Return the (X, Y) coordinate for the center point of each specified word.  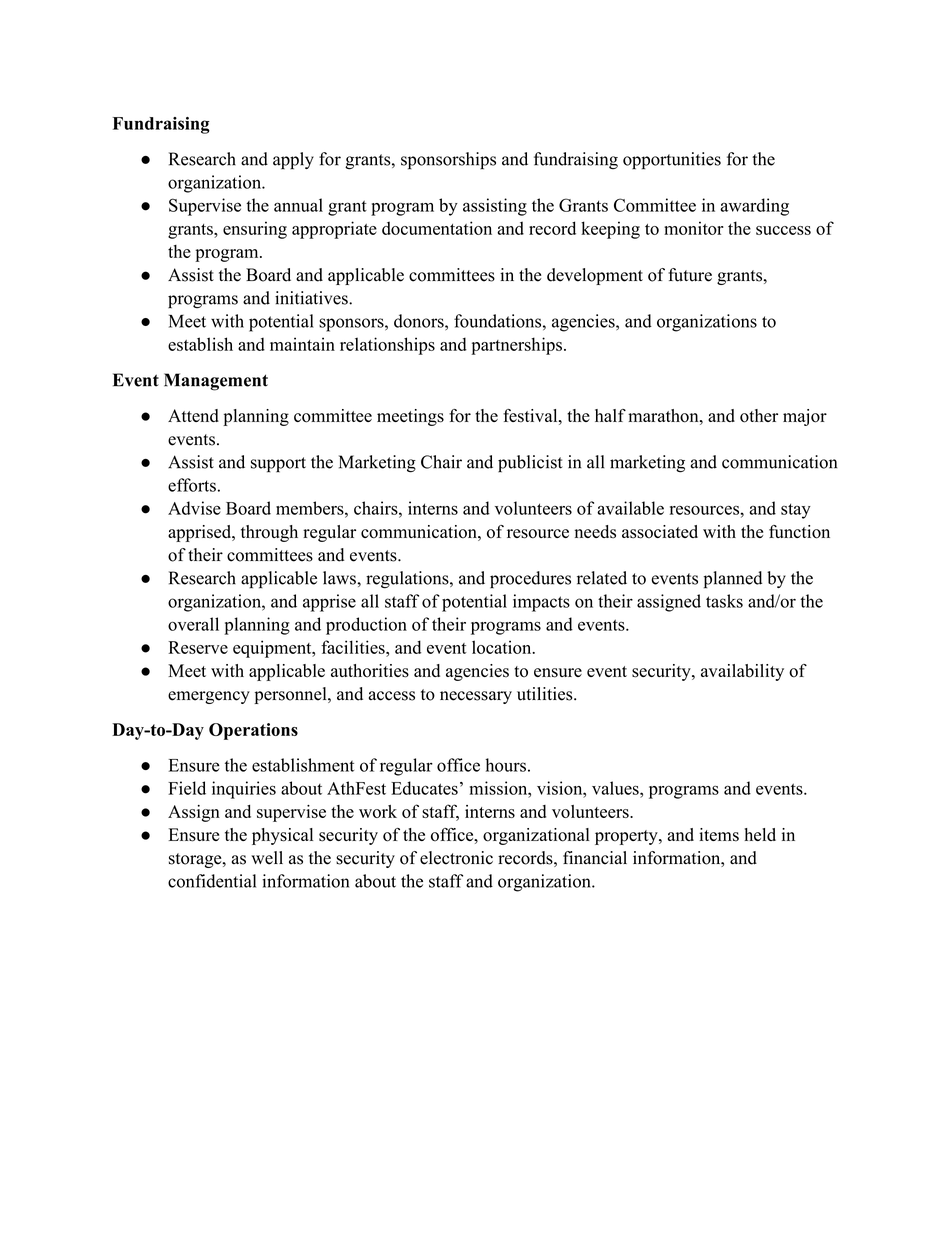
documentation (437, 228)
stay (796, 511)
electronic (456, 858)
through (269, 533)
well (267, 858)
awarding (754, 207)
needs (595, 532)
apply (293, 161)
